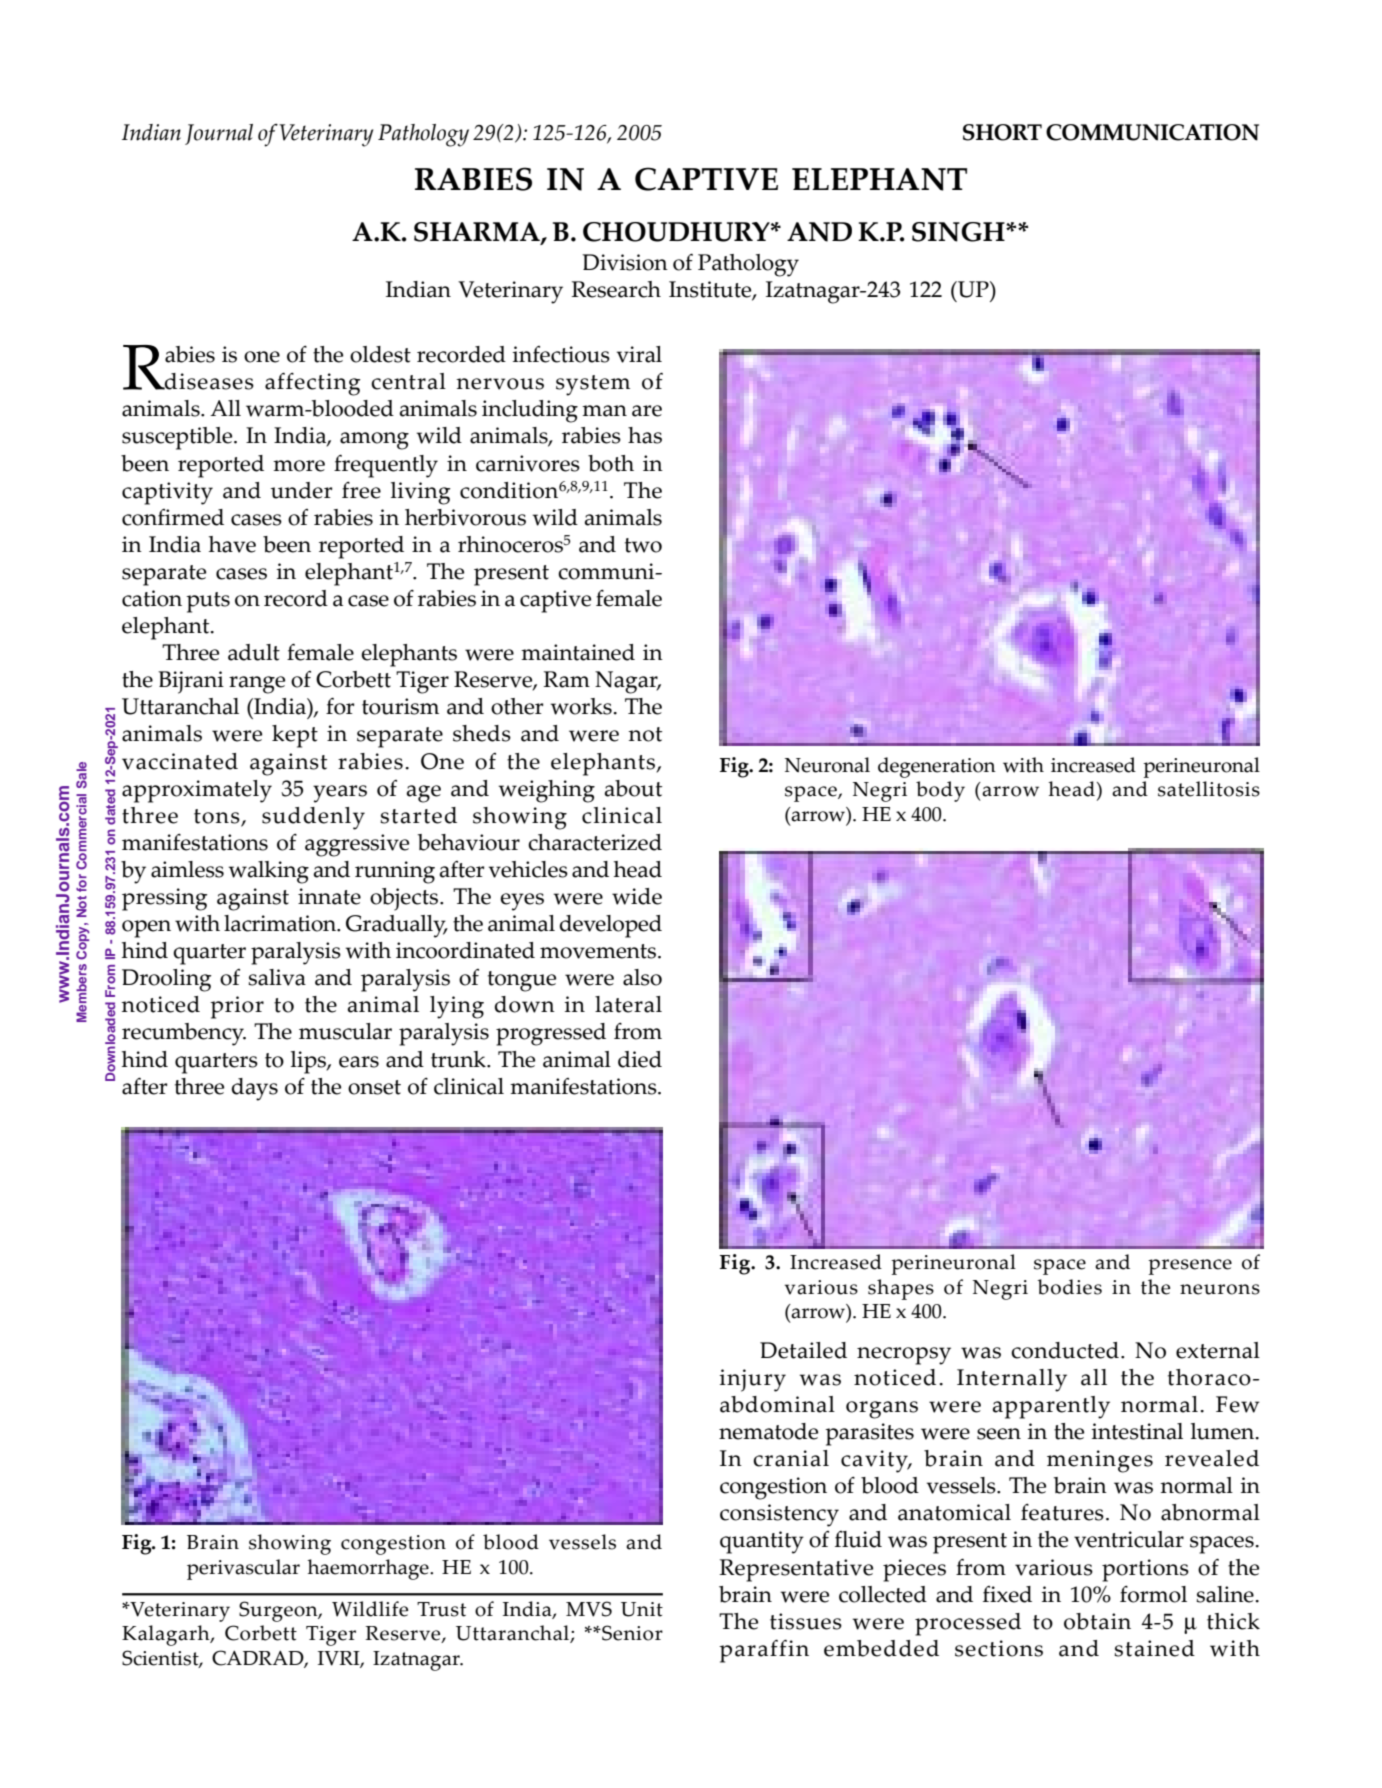 Image resolution: width=1382 pixels, height=1788 pixels. Describe the element at coordinates (243, 1569) in the screenshot. I see `perivascular` at that location.
